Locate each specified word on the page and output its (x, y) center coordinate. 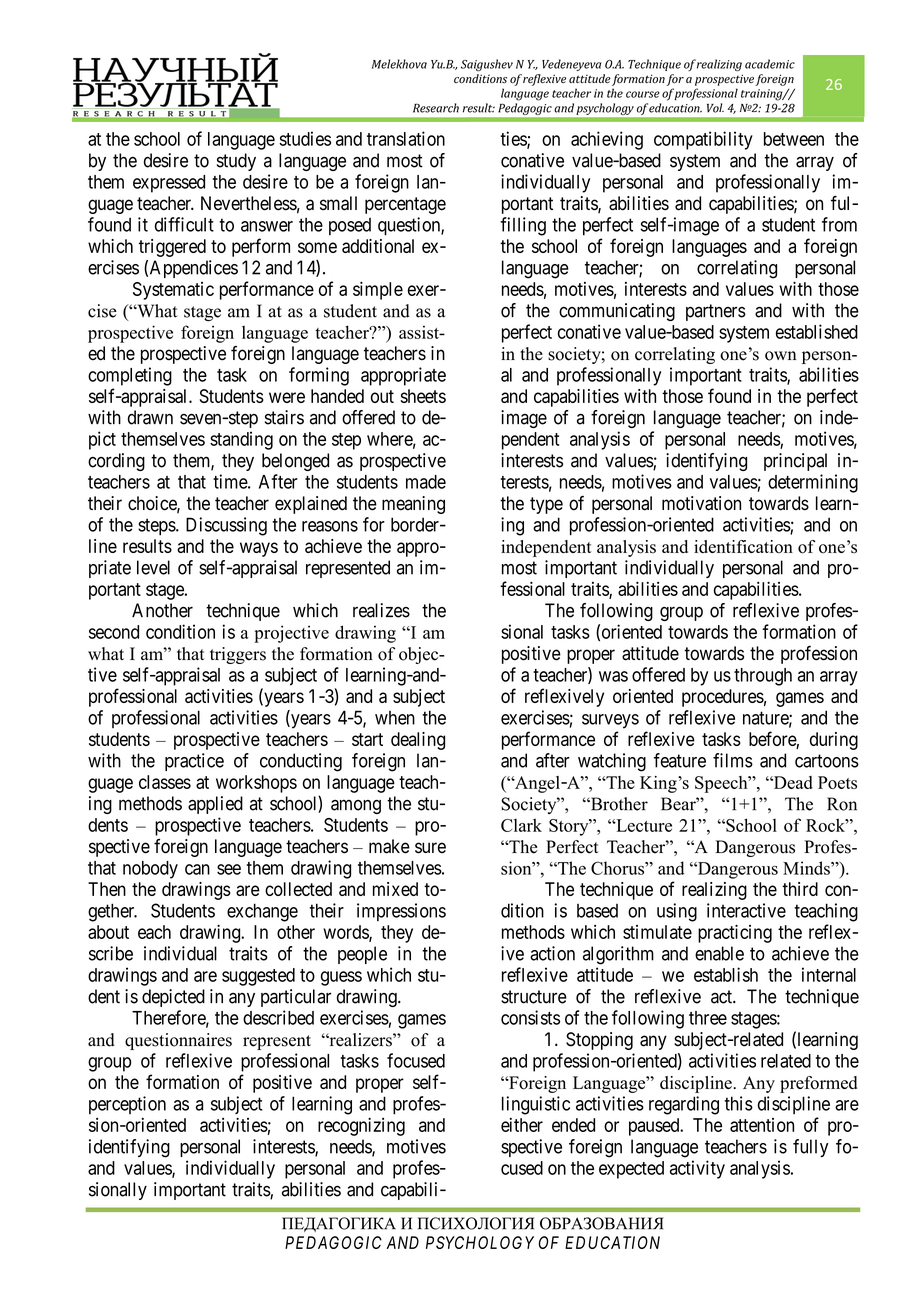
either (522, 1125)
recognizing (361, 1126)
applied (215, 805)
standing (241, 440)
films (733, 760)
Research (436, 108)
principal (795, 462)
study (236, 162)
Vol (715, 108)
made (426, 482)
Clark (521, 825)
